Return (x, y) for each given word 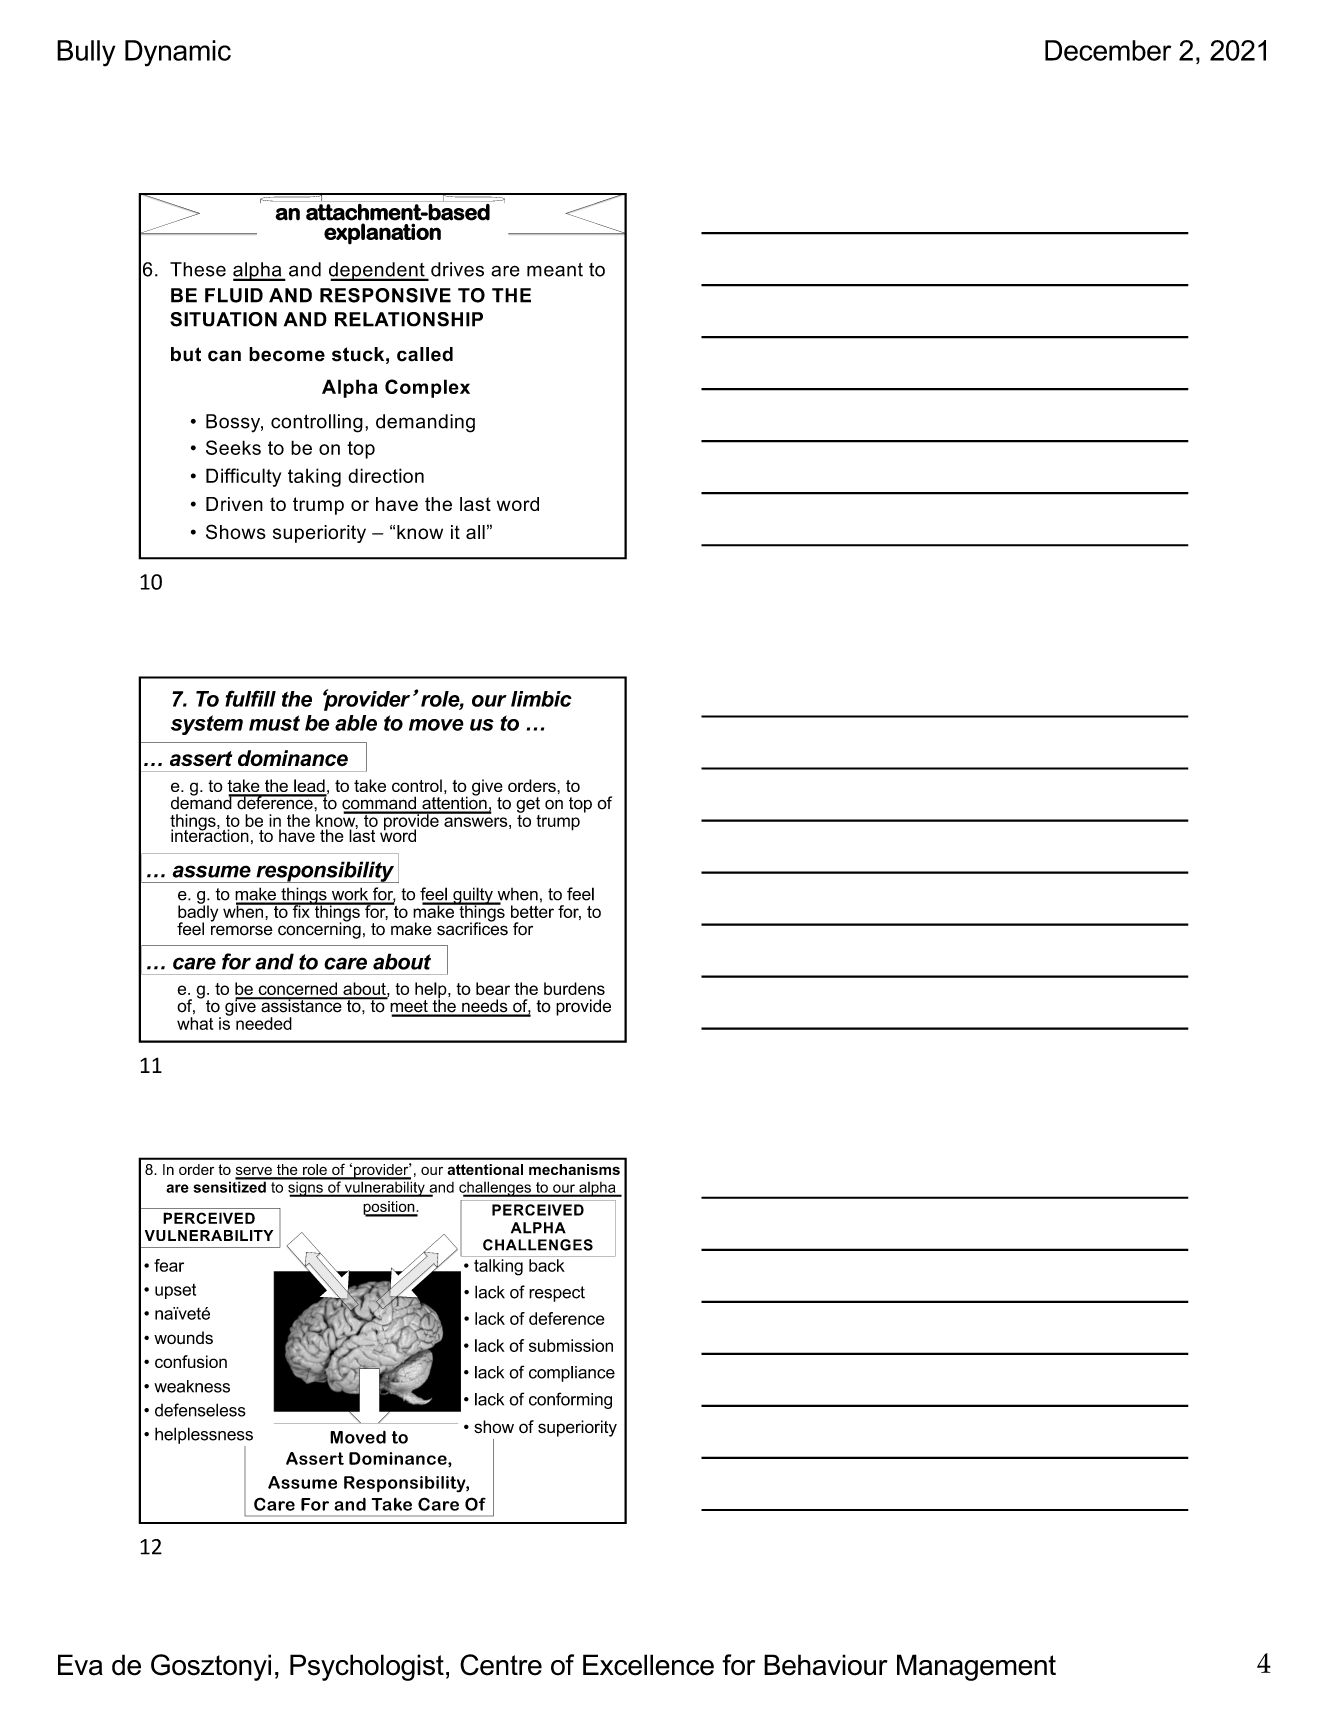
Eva (80, 1665)
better (532, 911)
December (1108, 50)
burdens (574, 988)
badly (198, 913)
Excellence (648, 1665)
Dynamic (178, 53)
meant (555, 270)
